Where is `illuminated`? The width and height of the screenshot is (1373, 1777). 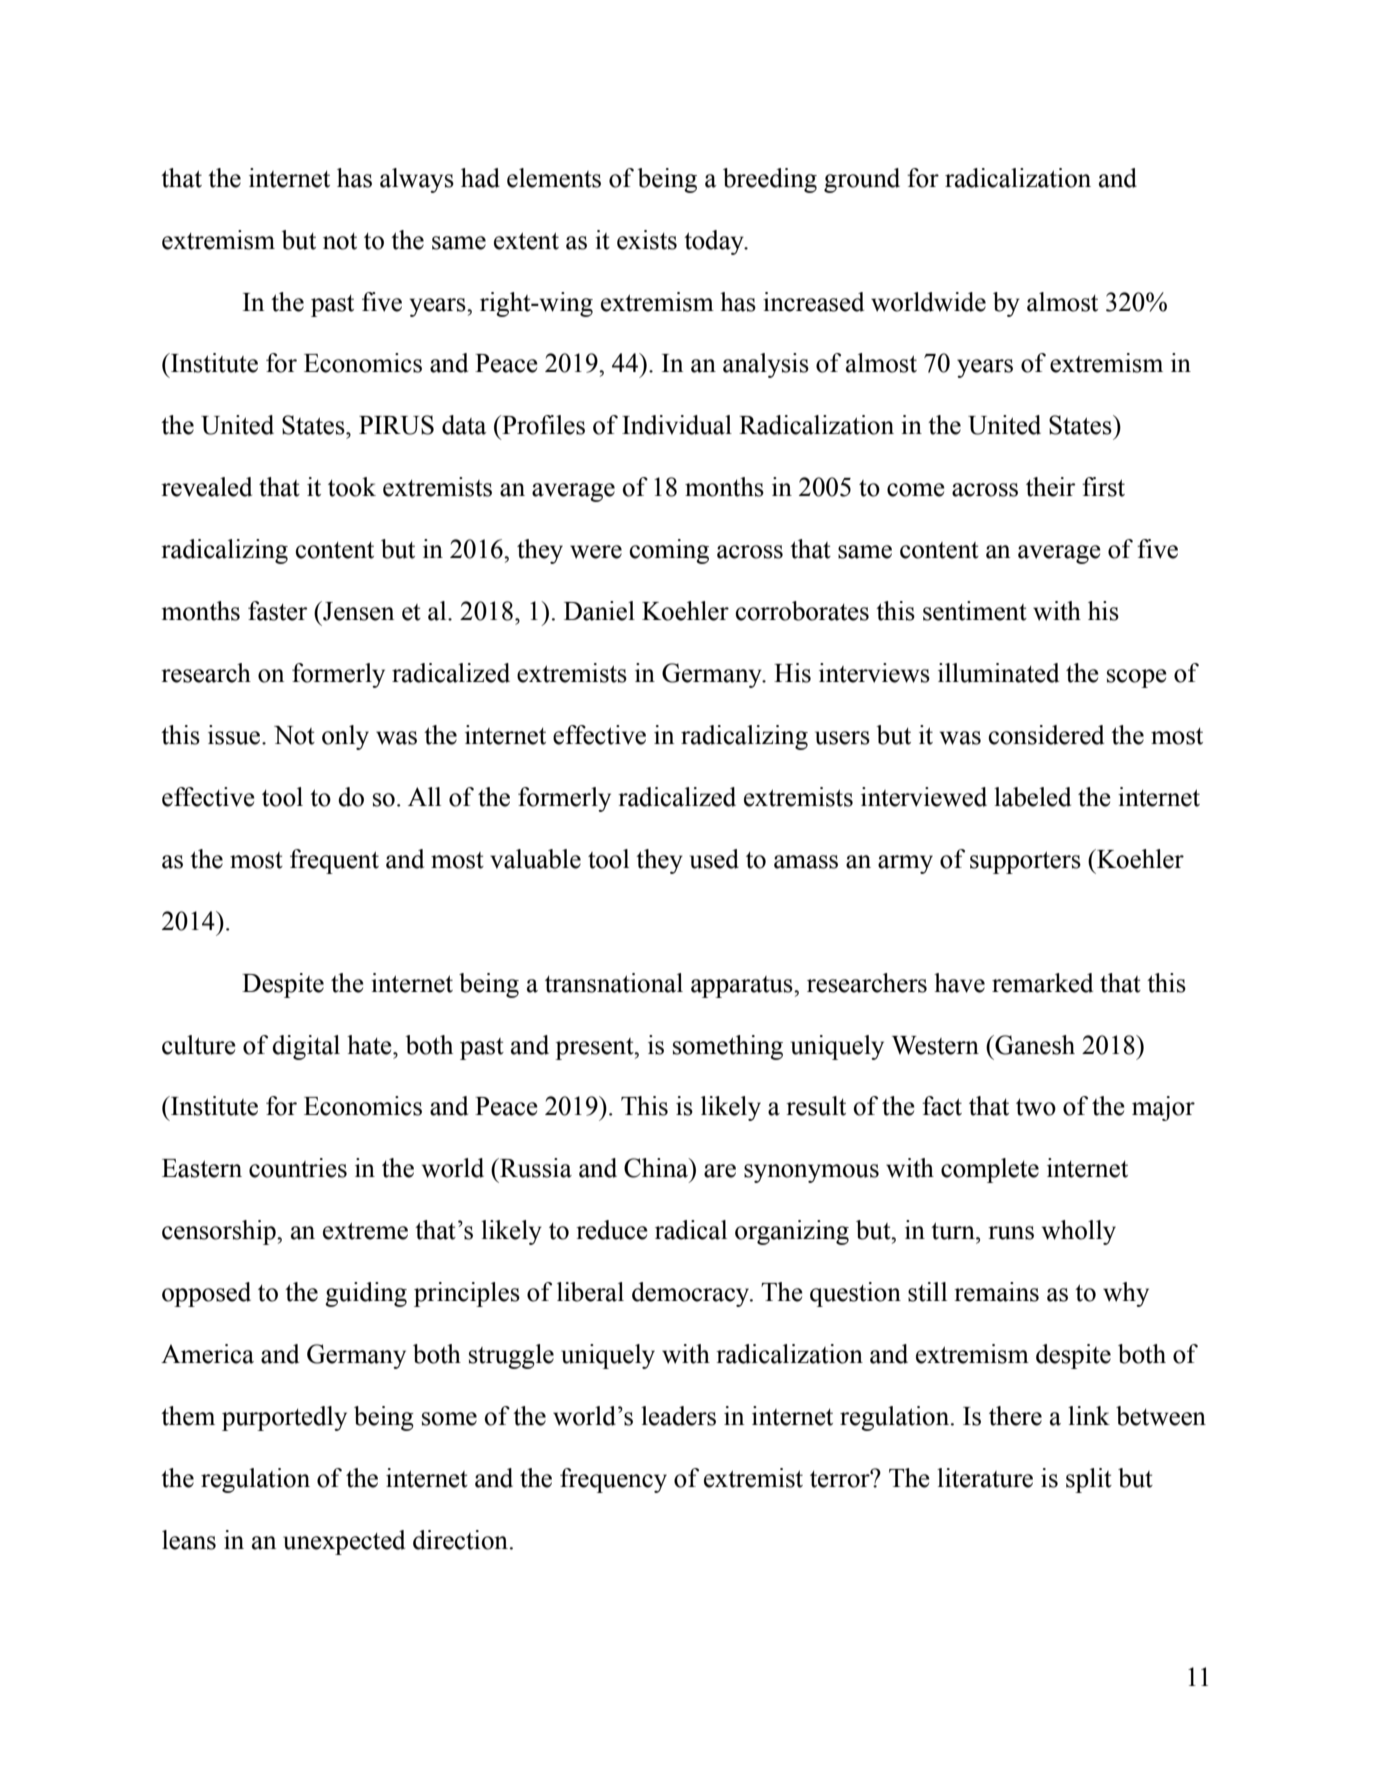
illuminated is located at coordinates (998, 673).
